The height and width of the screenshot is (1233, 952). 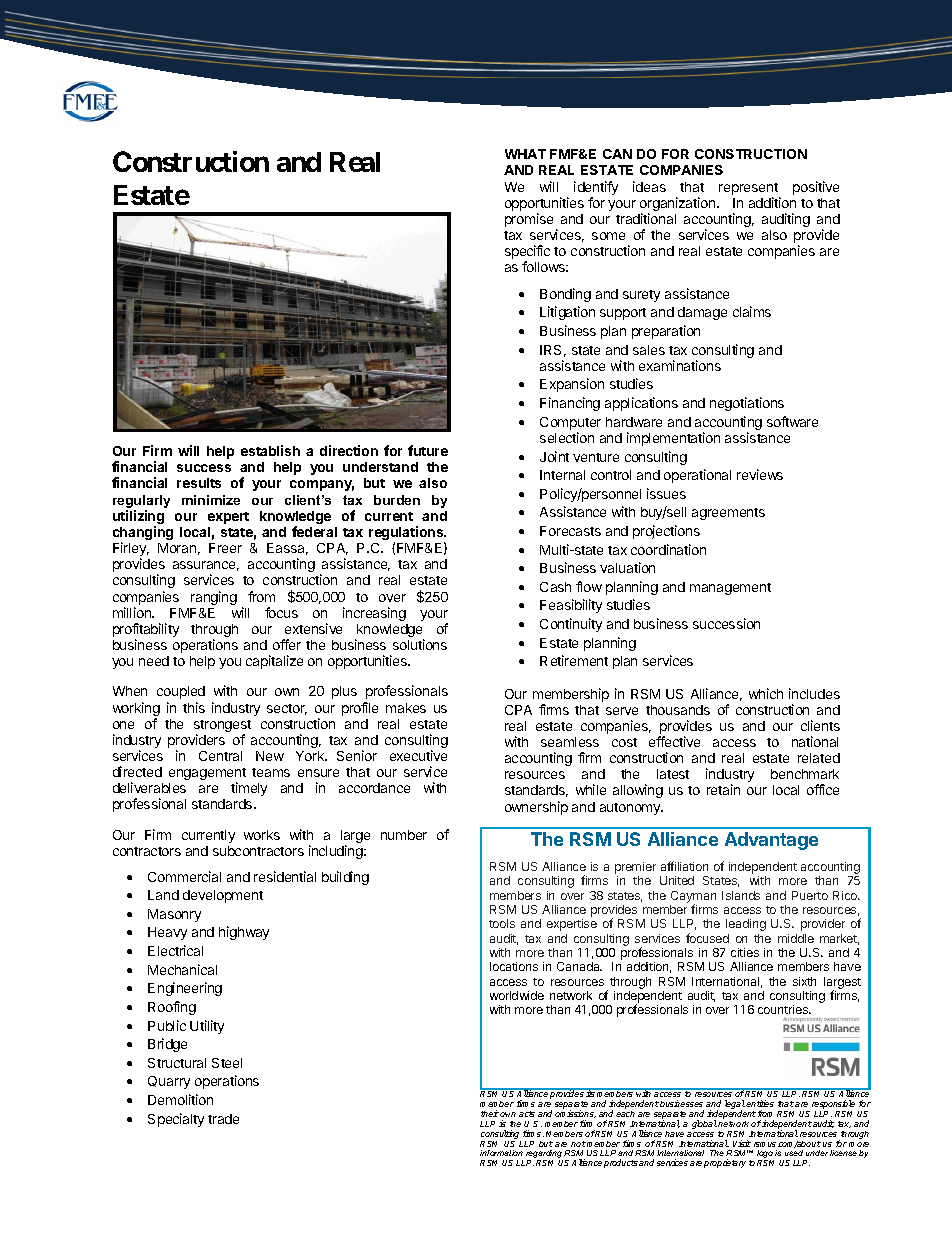 I want to click on Internal, so click(x=562, y=475).
